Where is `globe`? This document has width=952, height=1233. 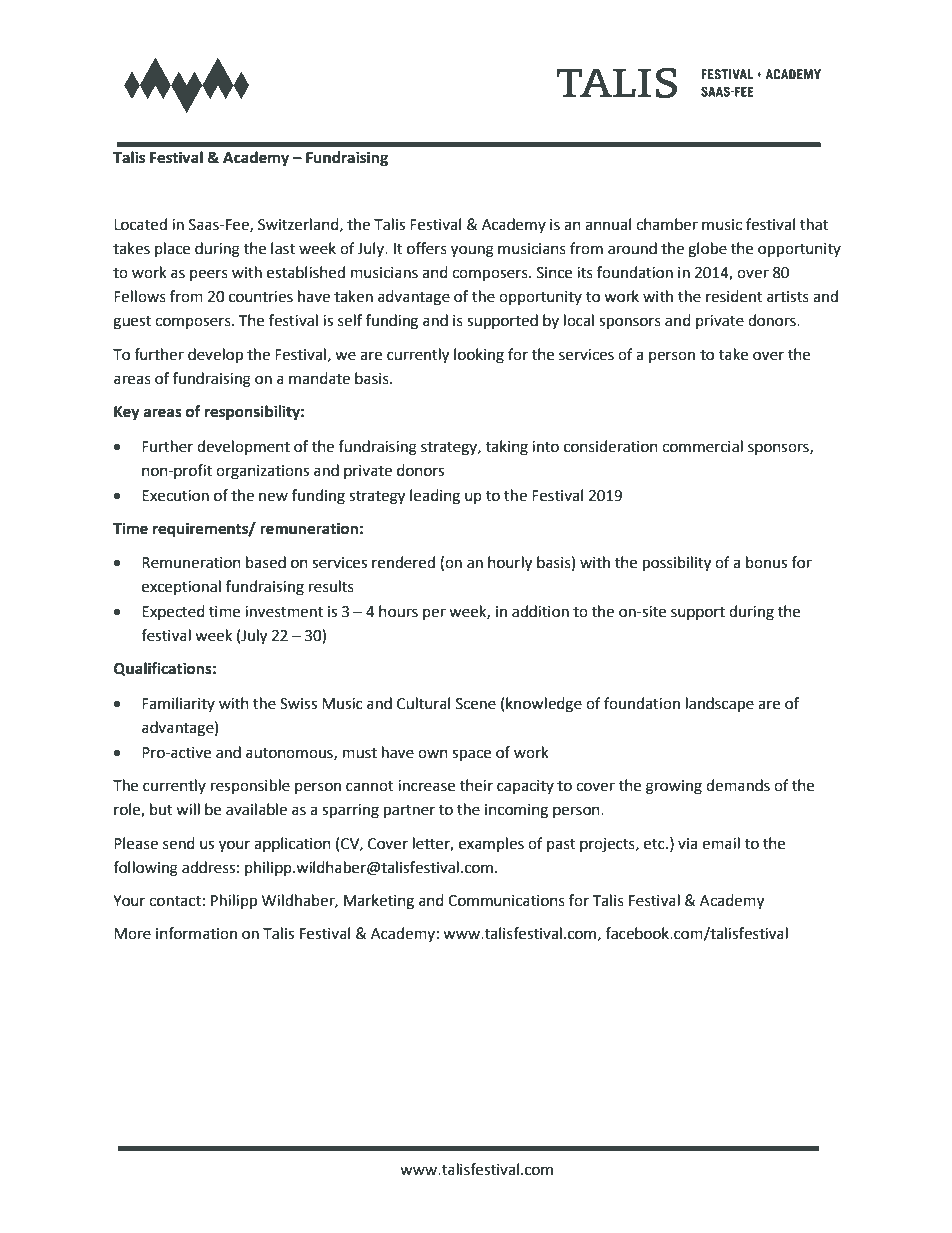
globe is located at coordinates (707, 250).
